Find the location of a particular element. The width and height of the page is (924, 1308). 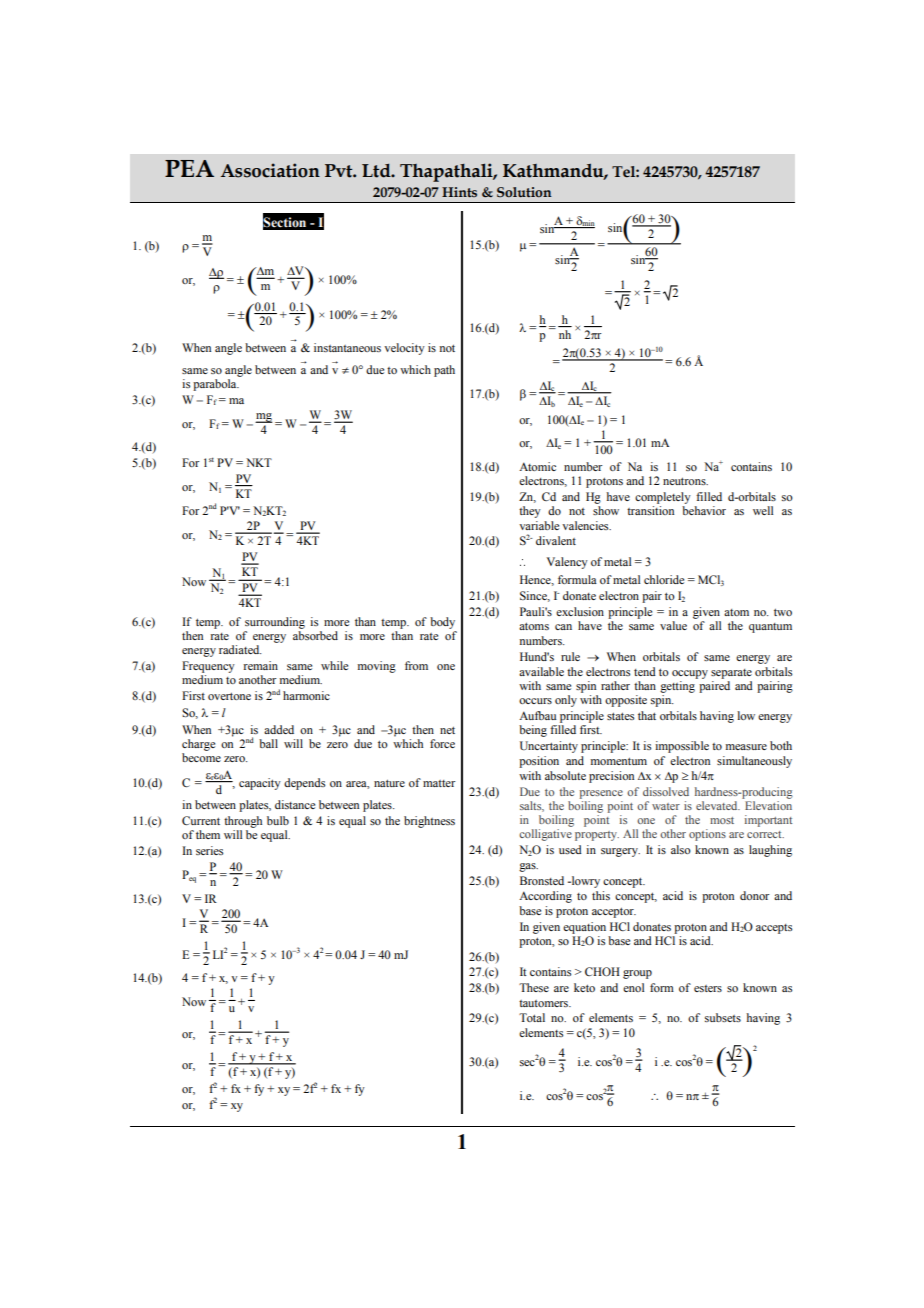

available is located at coordinates (541, 671).
